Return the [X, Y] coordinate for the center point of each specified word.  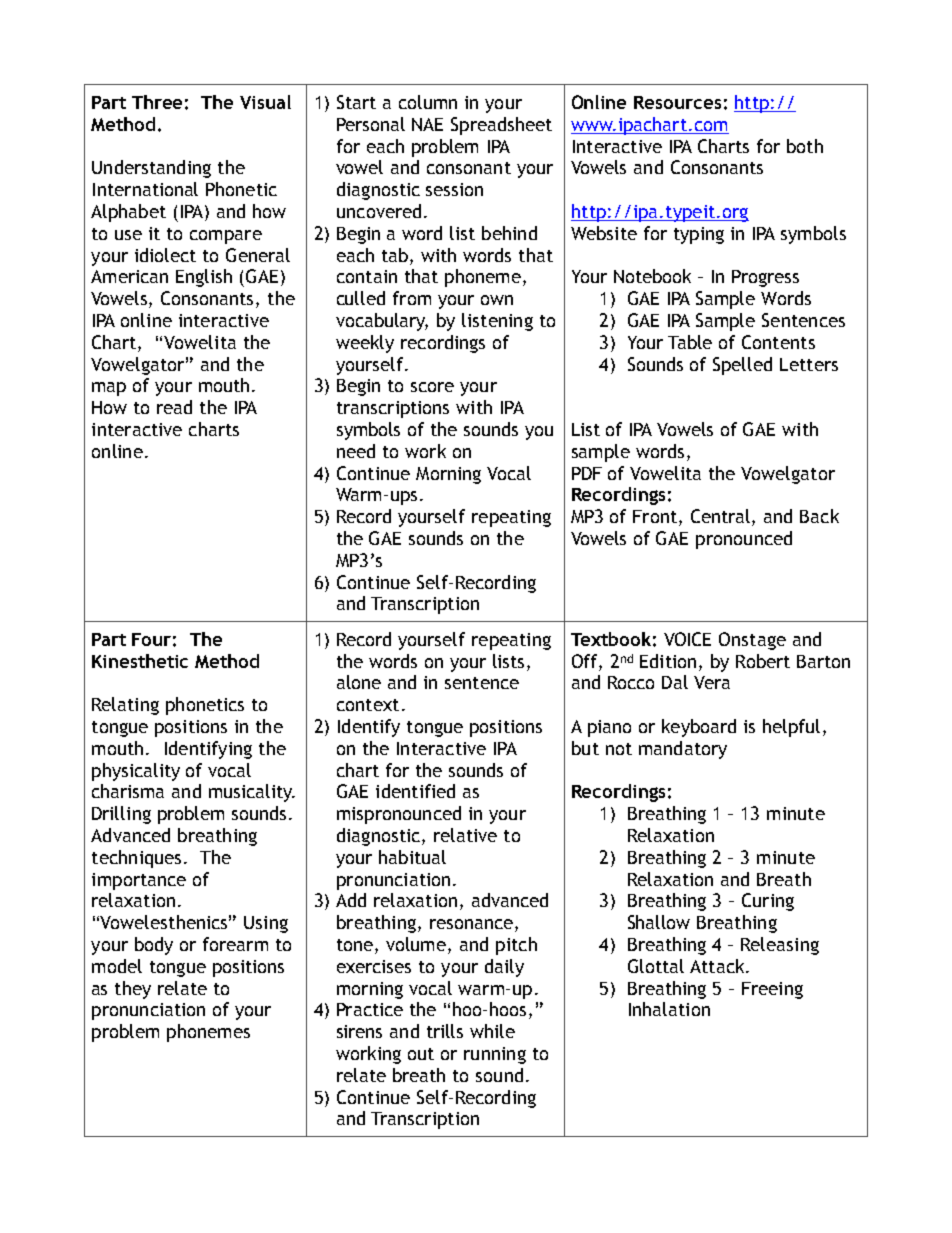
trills [445, 1031]
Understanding [151, 169]
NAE [427, 124]
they [133, 990]
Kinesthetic [140, 661]
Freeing [772, 990]
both [805, 146]
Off [586, 661]
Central [722, 517]
